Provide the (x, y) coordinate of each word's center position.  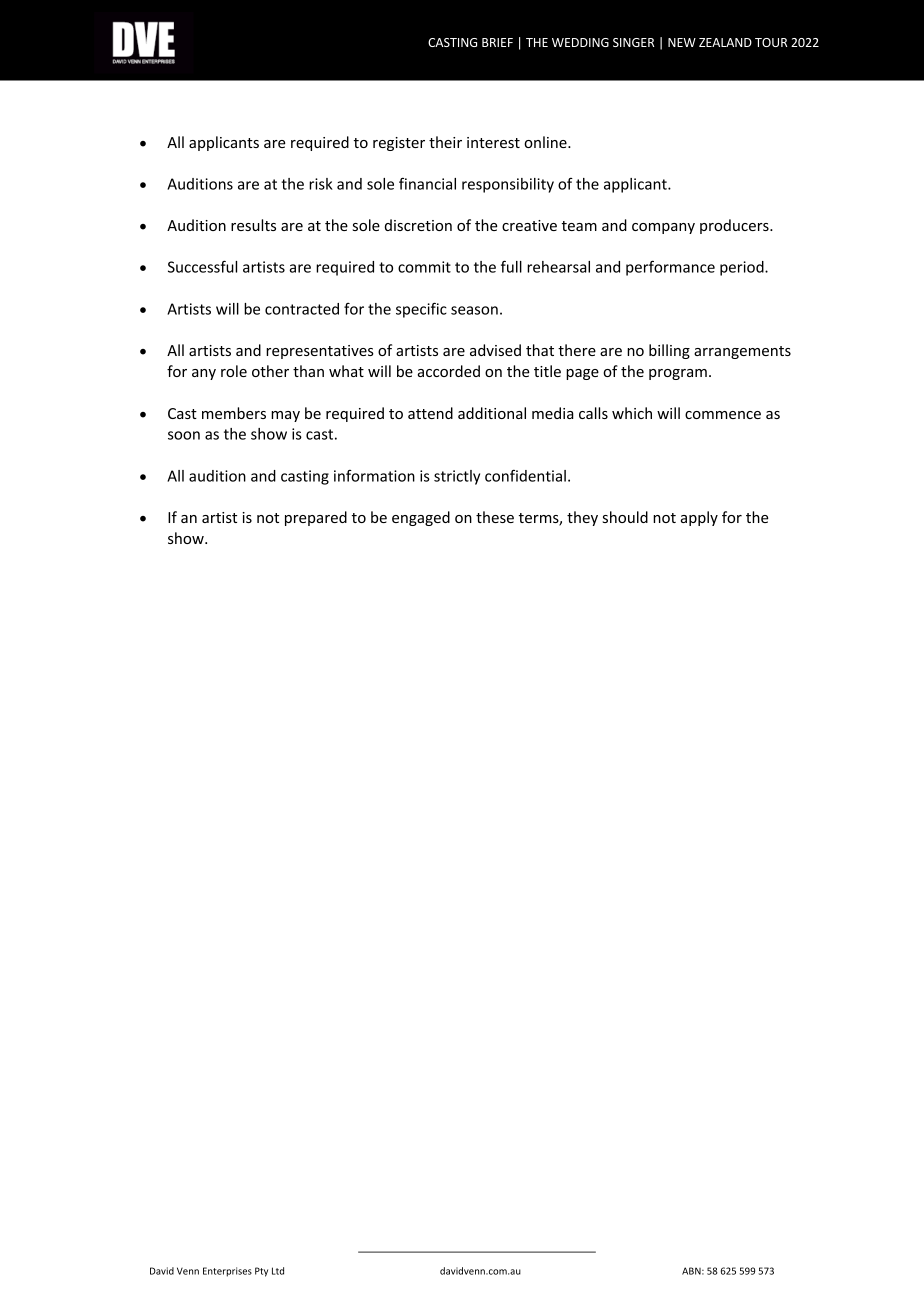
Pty (261, 1272)
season (474, 310)
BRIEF (497, 42)
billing (669, 351)
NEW (682, 42)
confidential (525, 475)
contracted (302, 309)
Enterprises (227, 1272)
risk (321, 184)
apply (699, 518)
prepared (316, 518)
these (495, 517)
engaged (421, 518)
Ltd (278, 1271)
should (625, 517)
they (582, 518)
